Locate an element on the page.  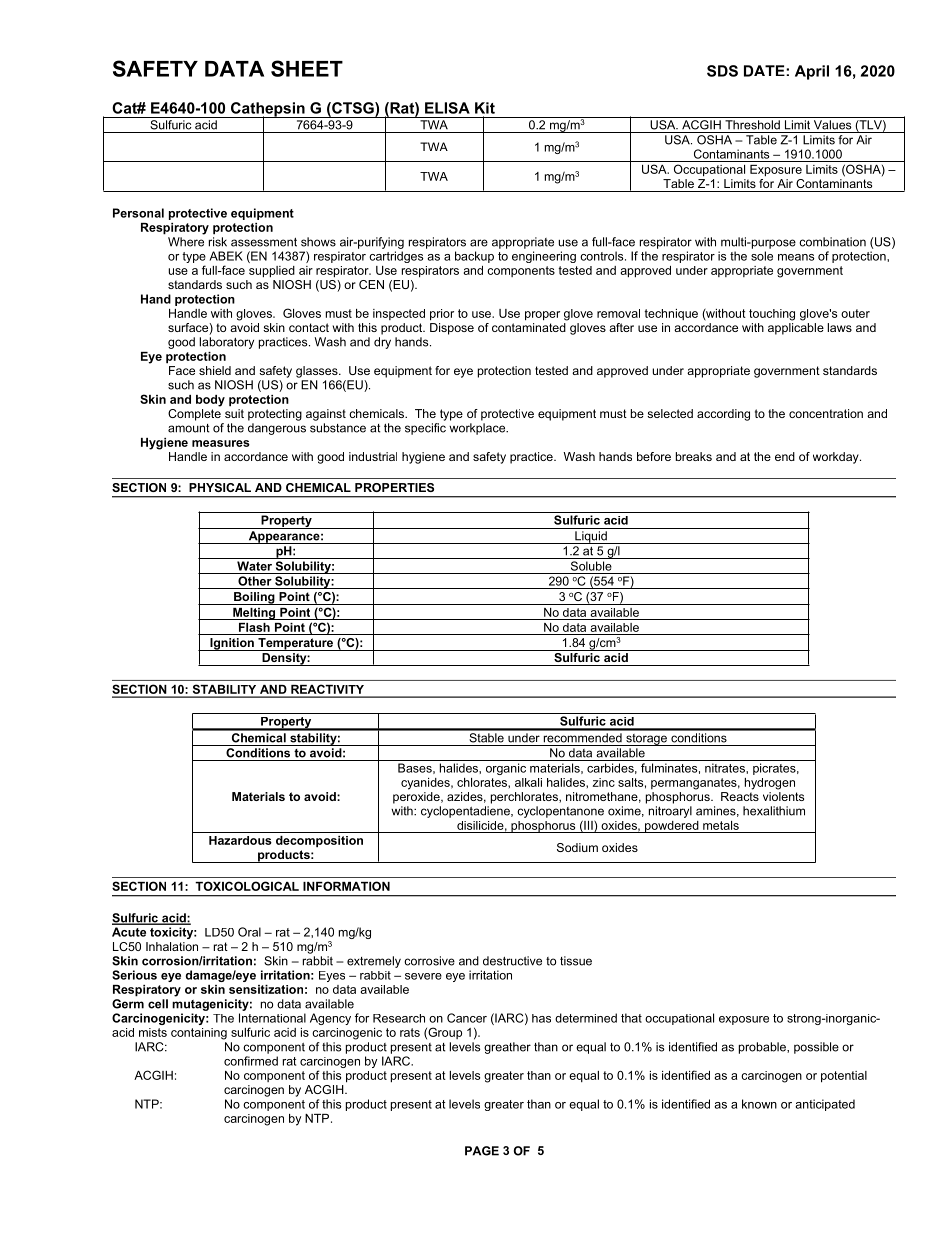
ELISA is located at coordinates (447, 108).
